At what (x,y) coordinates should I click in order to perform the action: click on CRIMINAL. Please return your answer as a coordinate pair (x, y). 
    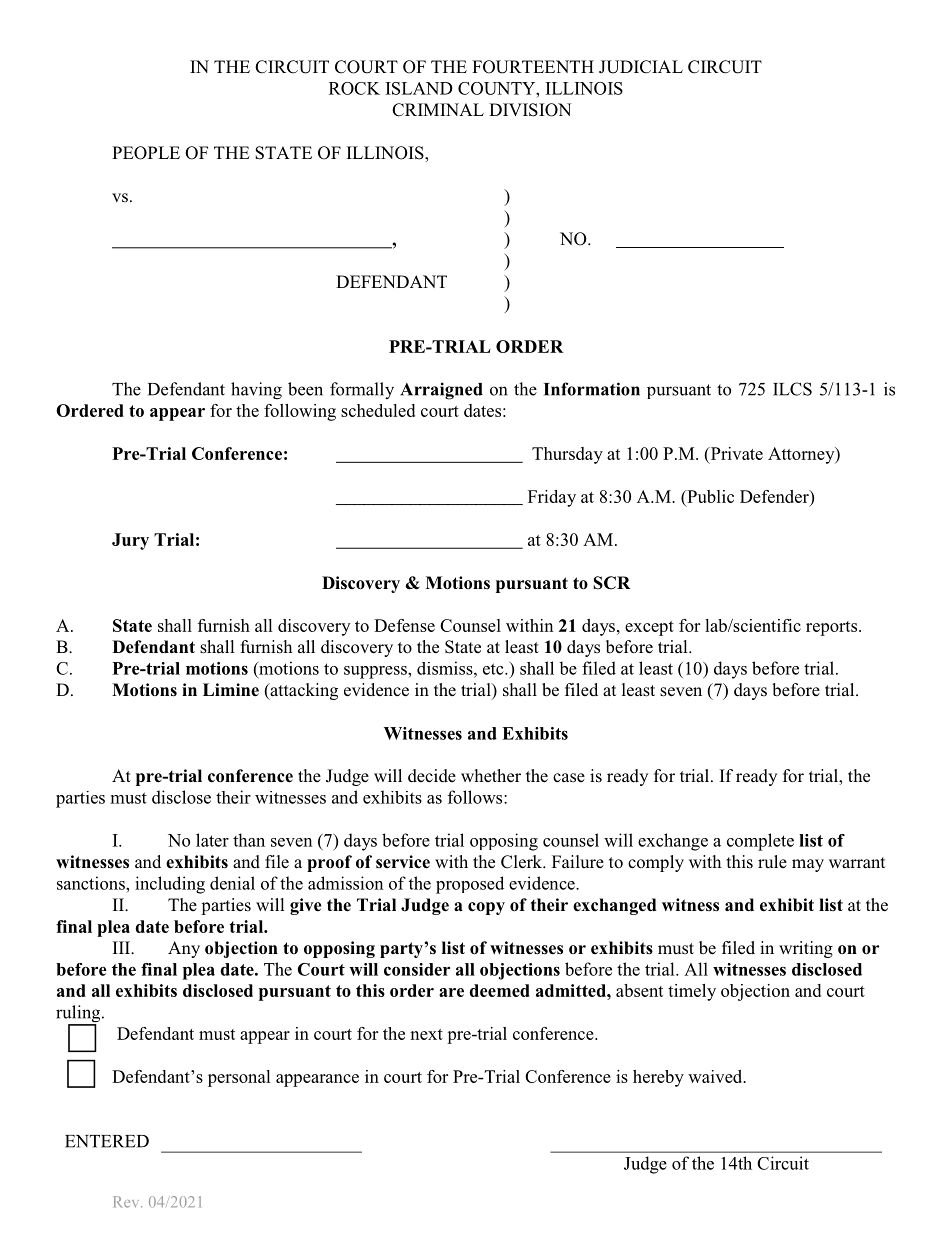
    Looking at the image, I should click on (438, 110).
